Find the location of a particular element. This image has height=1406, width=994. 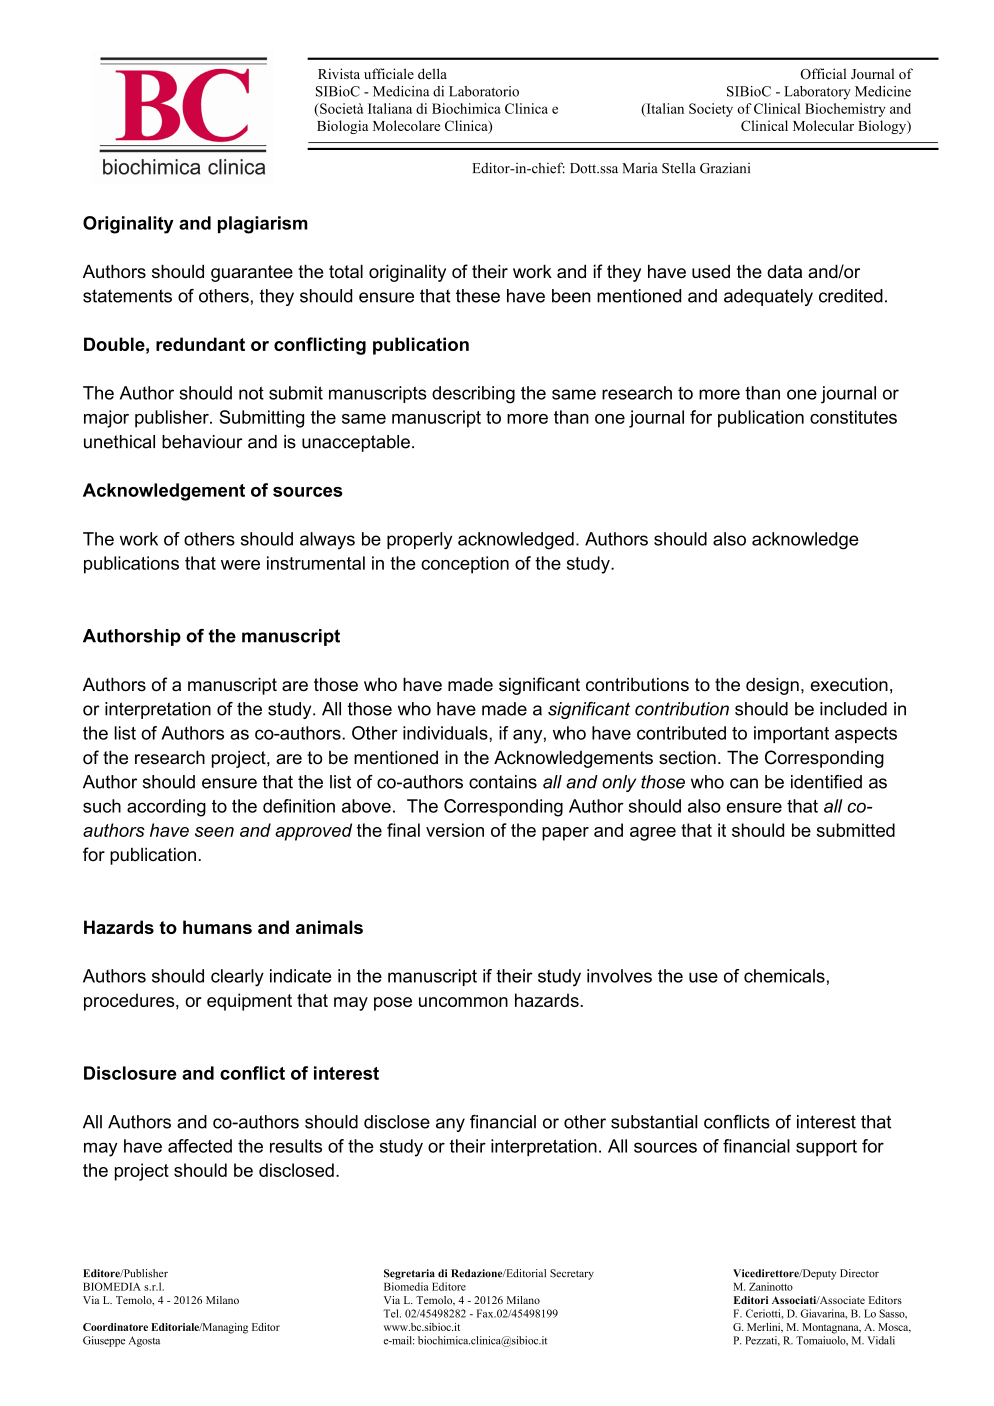

constitutes is located at coordinates (853, 417).
